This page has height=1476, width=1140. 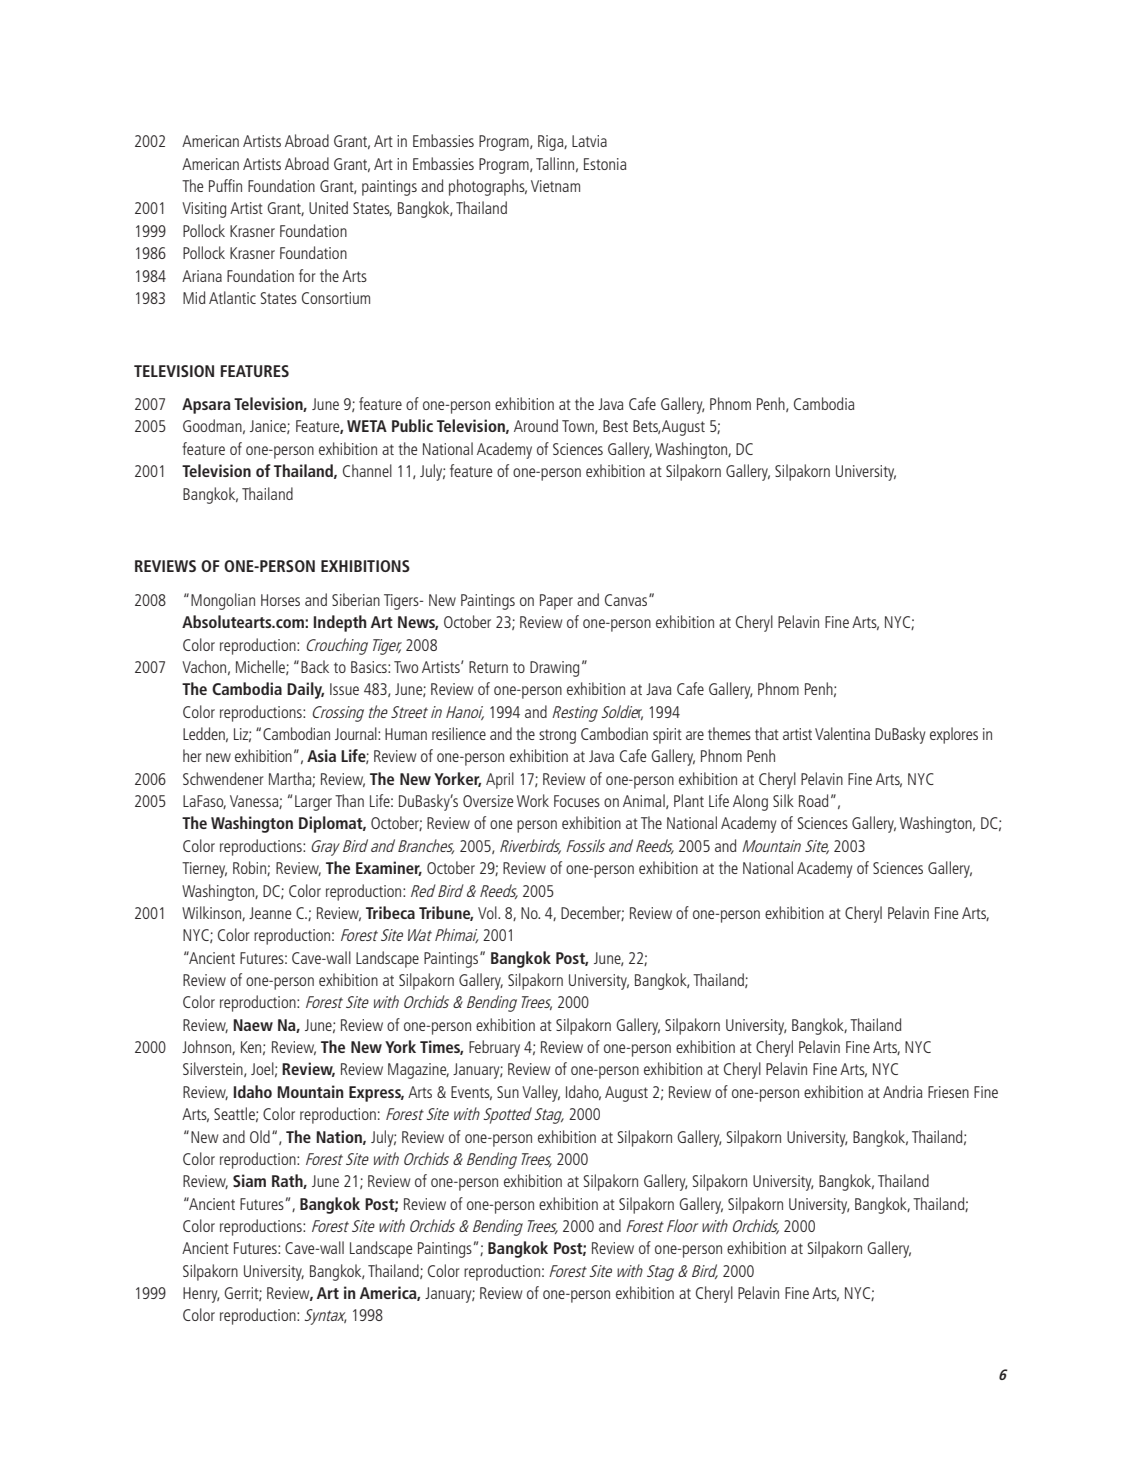 I want to click on strong, so click(x=557, y=736).
